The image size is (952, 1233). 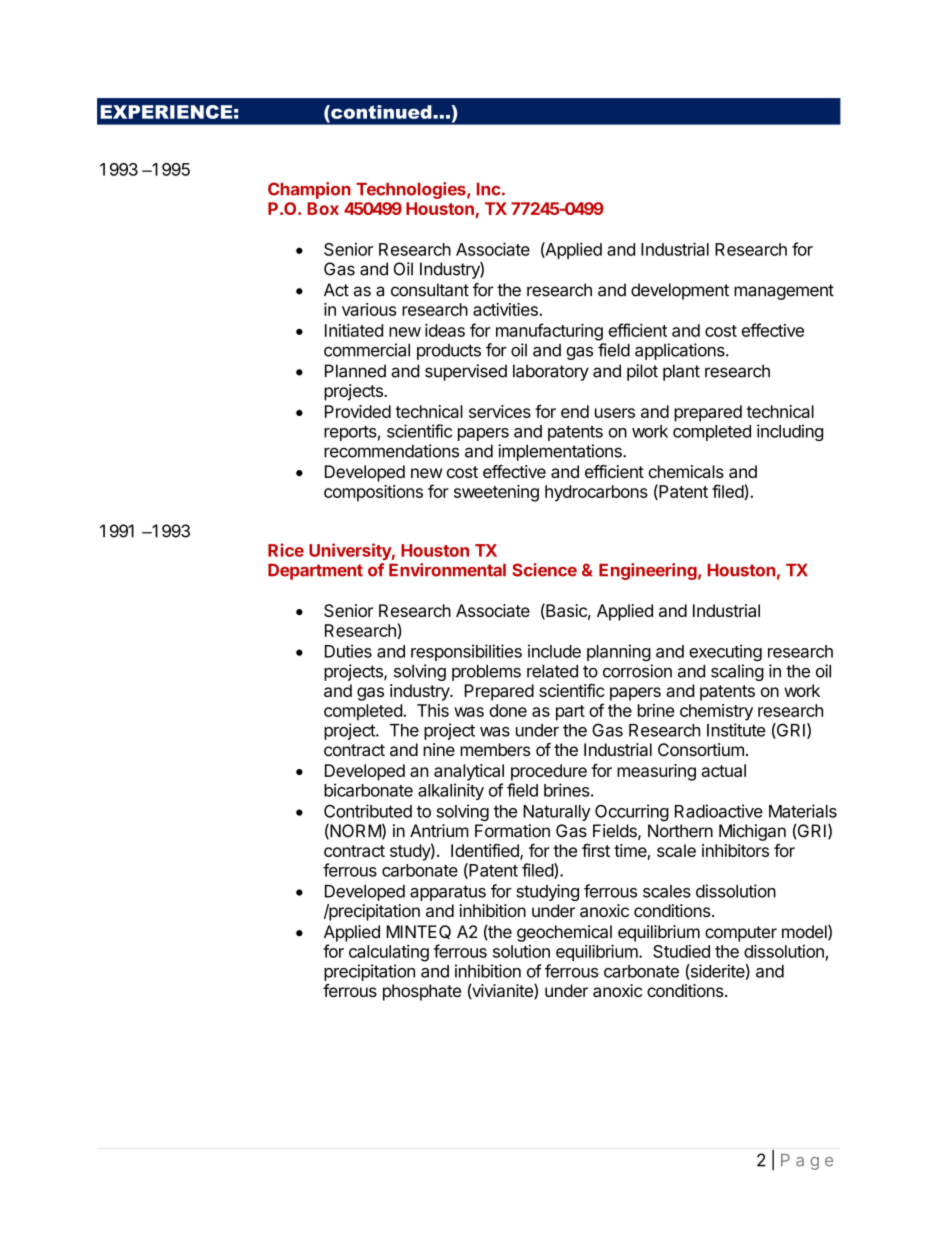 What do you see at coordinates (389, 953) in the screenshot?
I see `calculating` at bounding box center [389, 953].
